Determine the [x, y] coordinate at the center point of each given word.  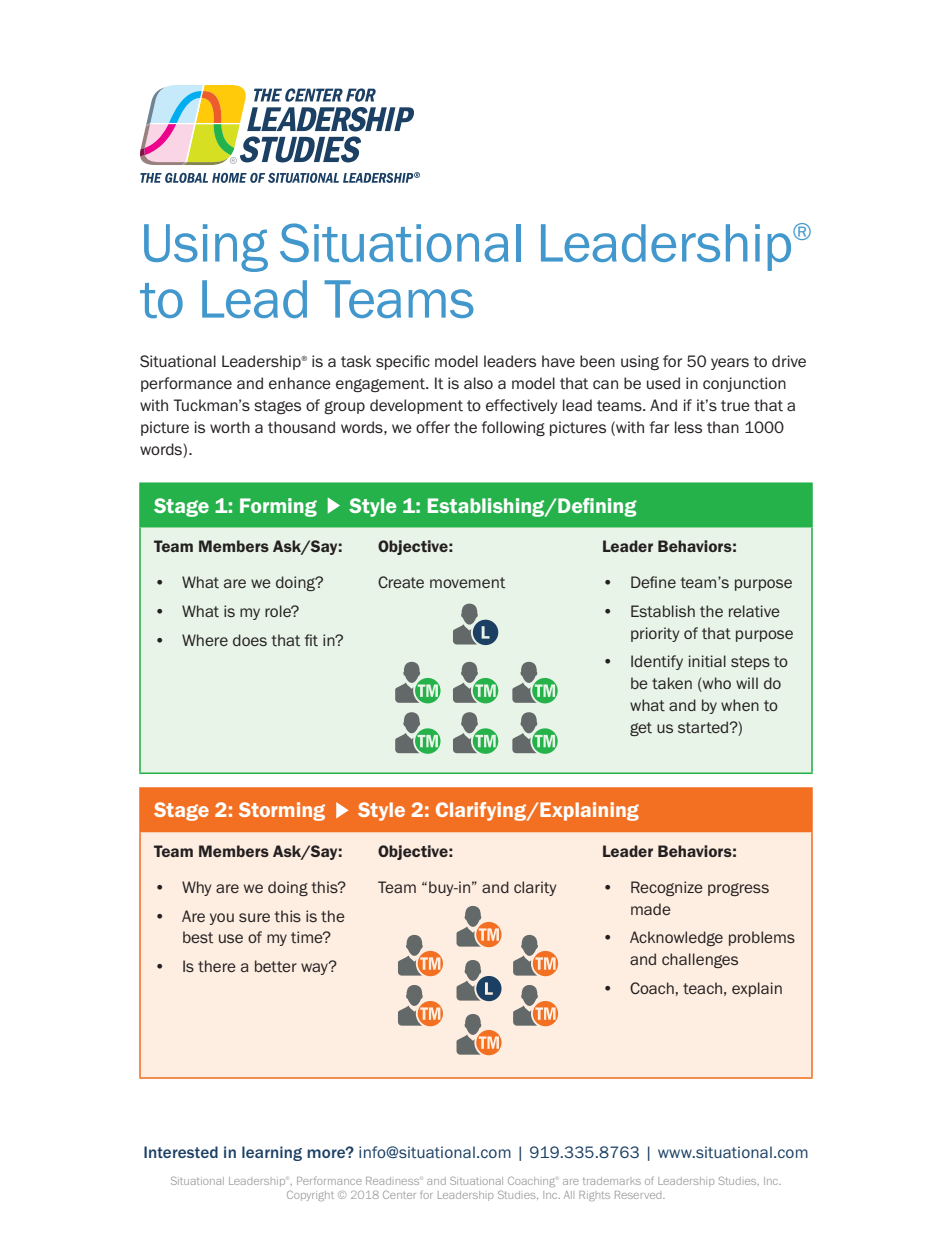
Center [399, 1195]
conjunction [744, 384]
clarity [535, 888]
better [276, 966]
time [308, 937]
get [641, 729]
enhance [300, 383]
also [478, 383]
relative [754, 611]
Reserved [639, 1195]
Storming [282, 811]
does [250, 640]
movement [467, 582]
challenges [700, 960]
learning [272, 1153]
